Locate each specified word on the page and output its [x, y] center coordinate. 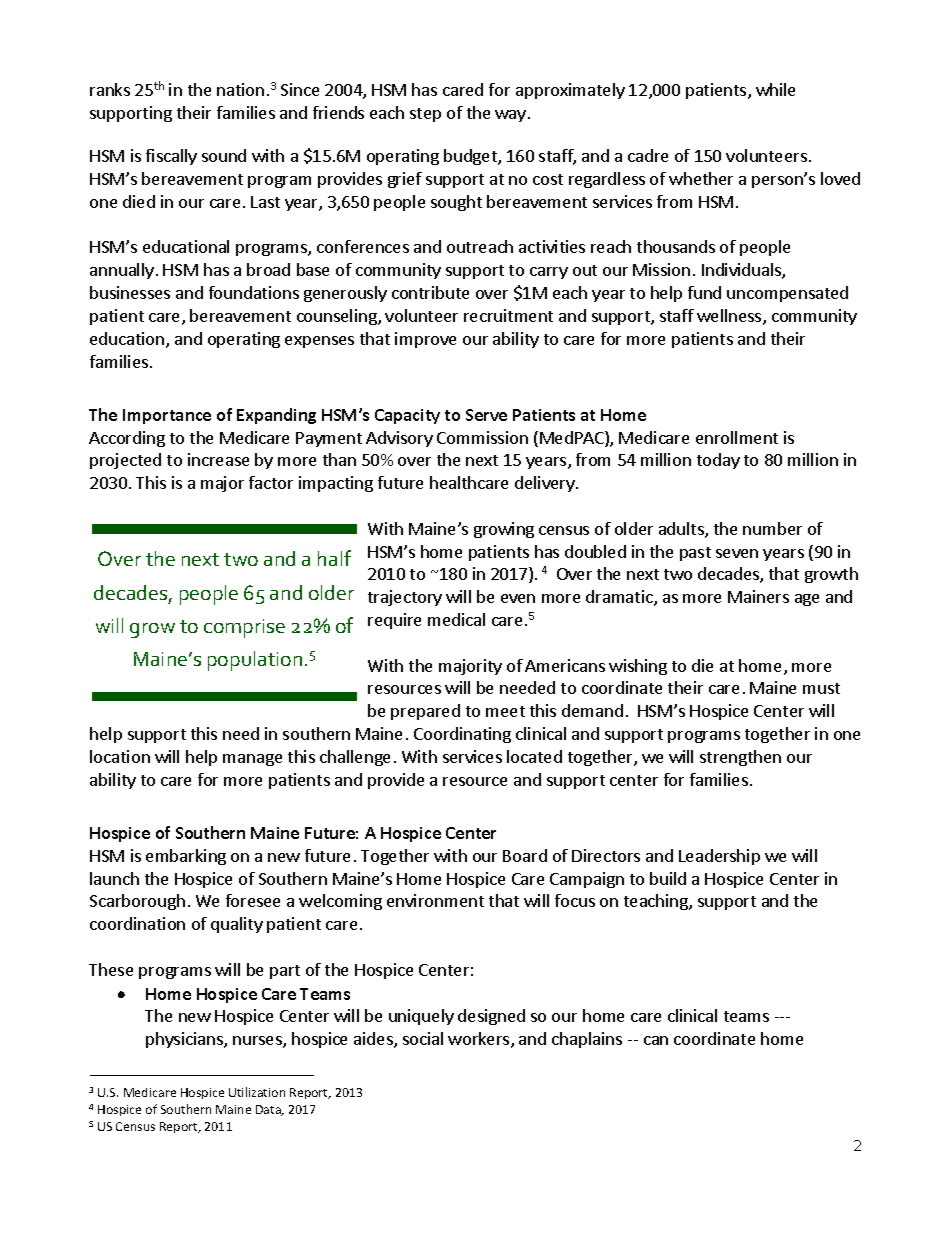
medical [456, 619]
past [695, 554]
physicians [185, 1040]
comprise [244, 628]
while [775, 89]
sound [224, 155]
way [510, 116]
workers [480, 1040]
